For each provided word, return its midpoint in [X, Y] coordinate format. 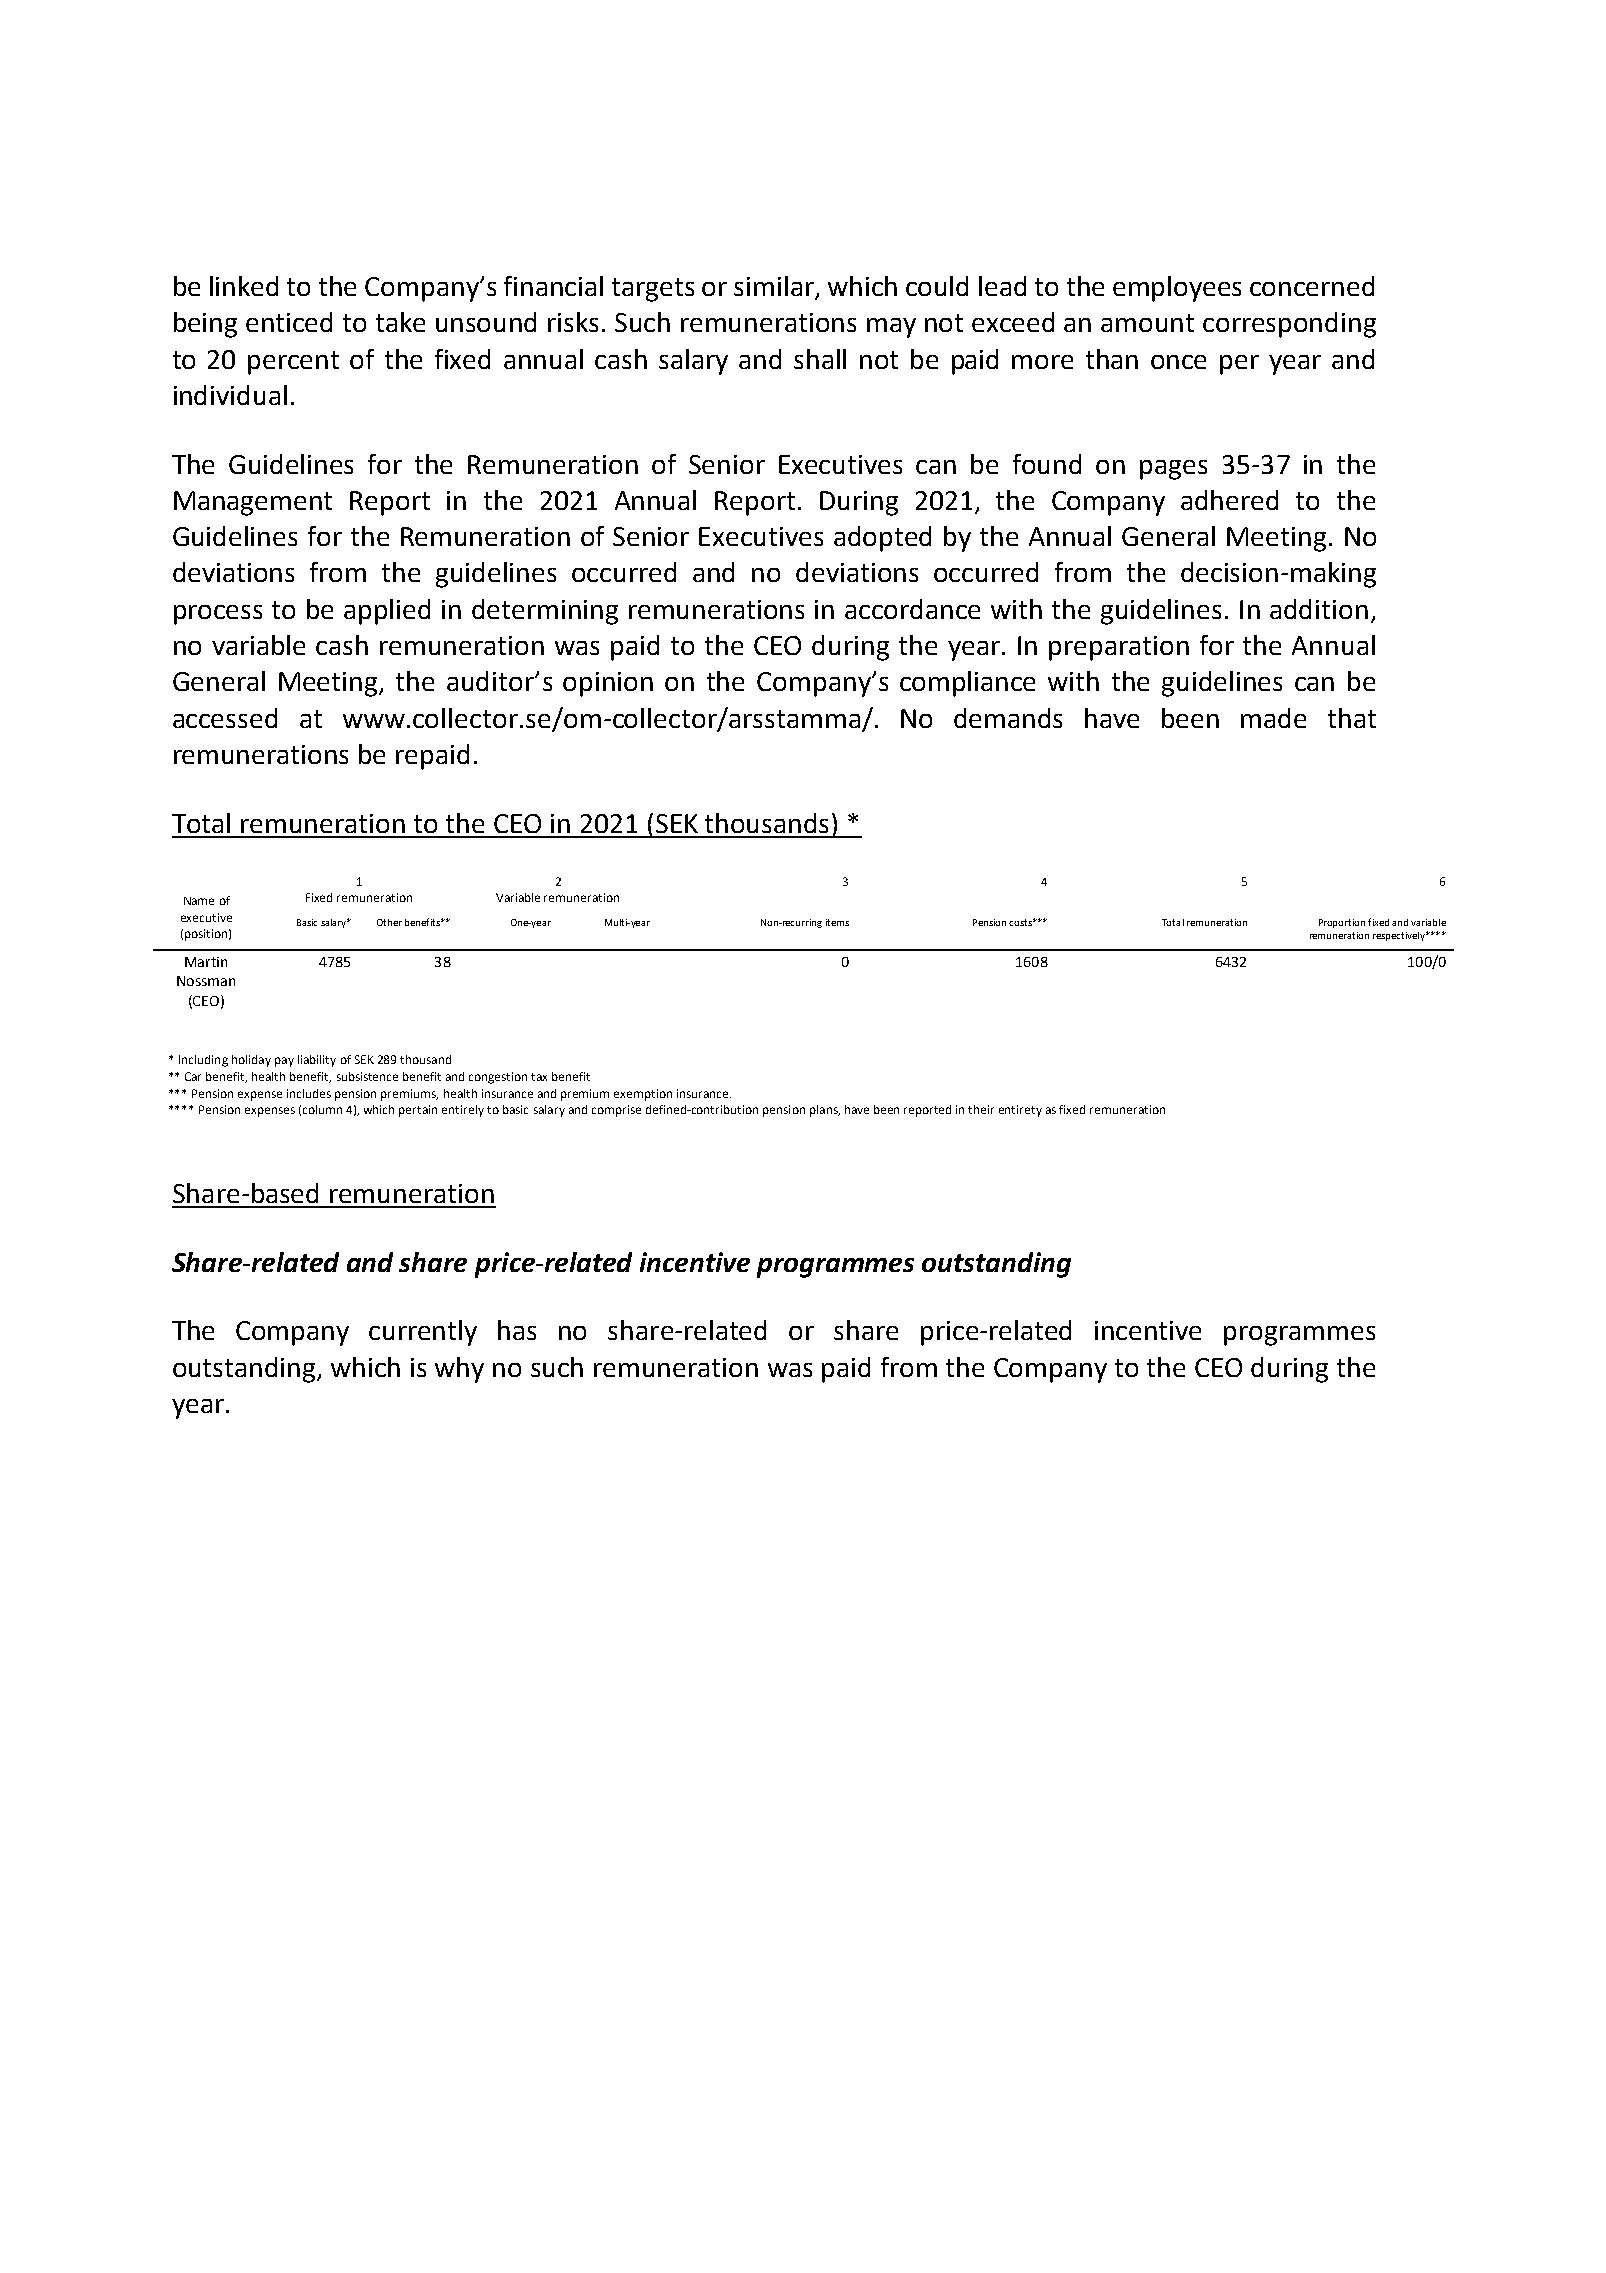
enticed [289, 322]
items [837, 922]
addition [1319, 609]
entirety [1020, 1111]
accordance [912, 609]
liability [317, 1061]
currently [423, 1333]
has [517, 1330]
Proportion [1342, 923]
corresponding [1289, 325]
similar [775, 287]
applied [387, 612]
